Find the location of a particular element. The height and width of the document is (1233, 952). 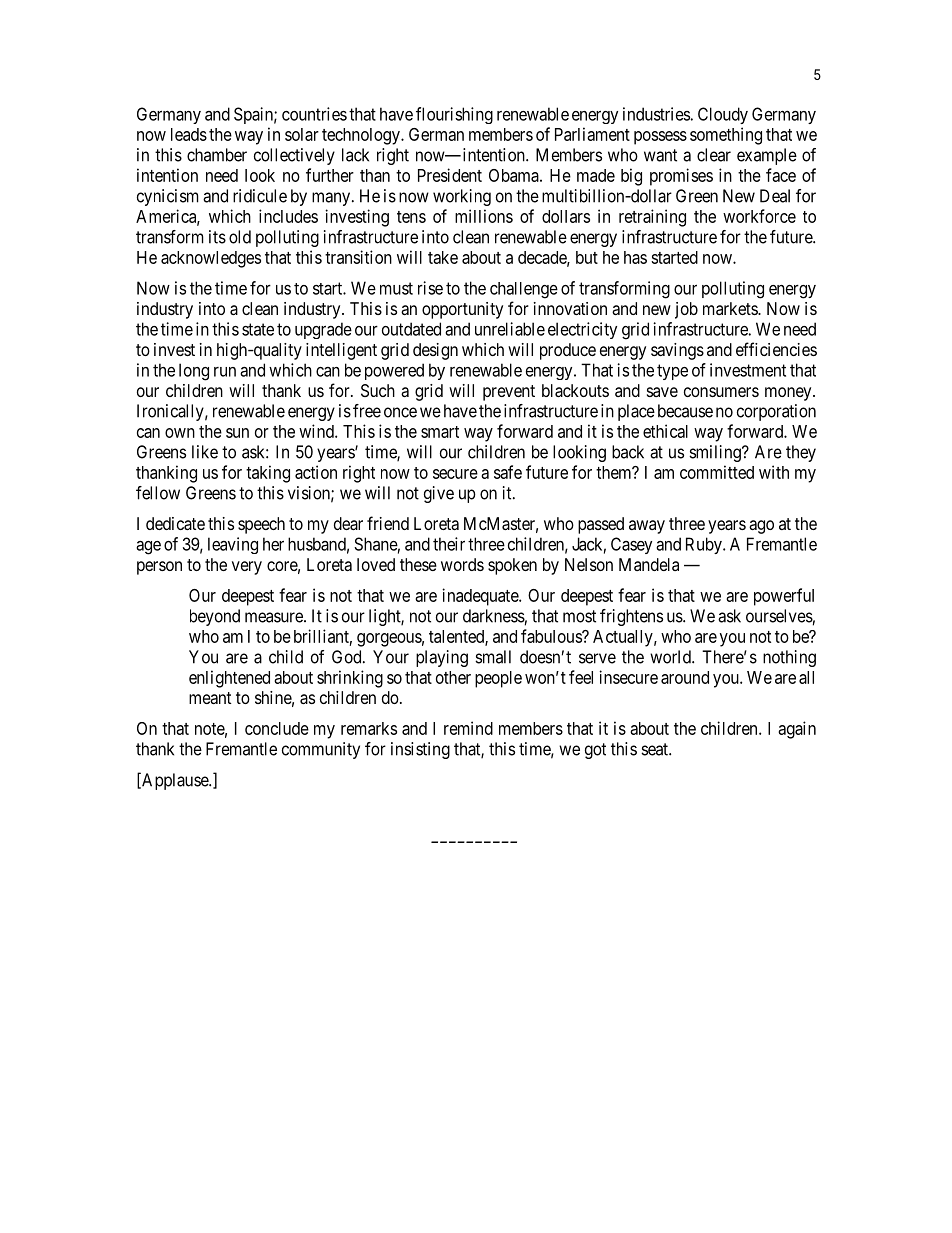

leaving is located at coordinates (233, 545).
